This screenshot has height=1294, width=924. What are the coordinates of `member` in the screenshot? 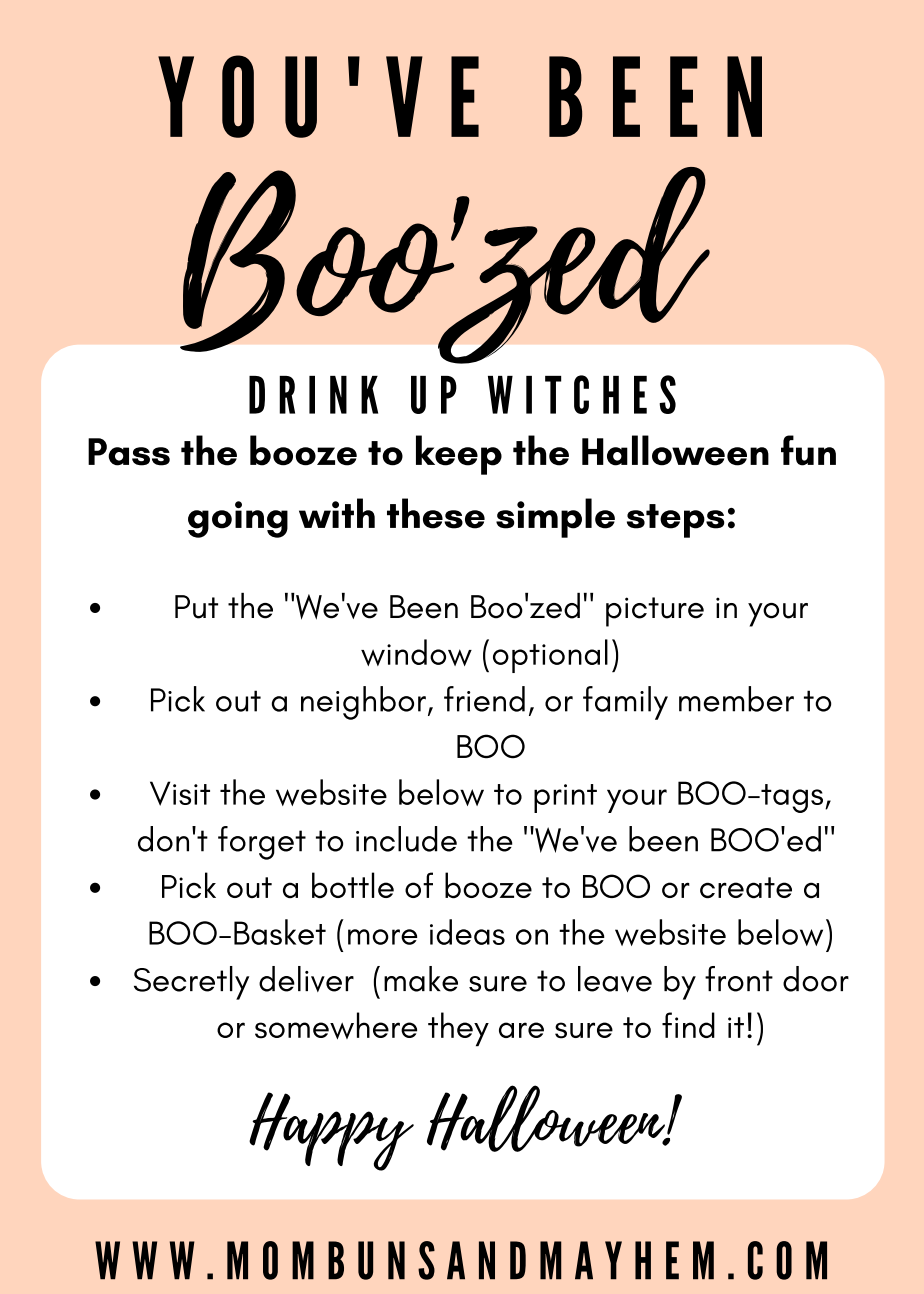 It's located at (736, 699).
